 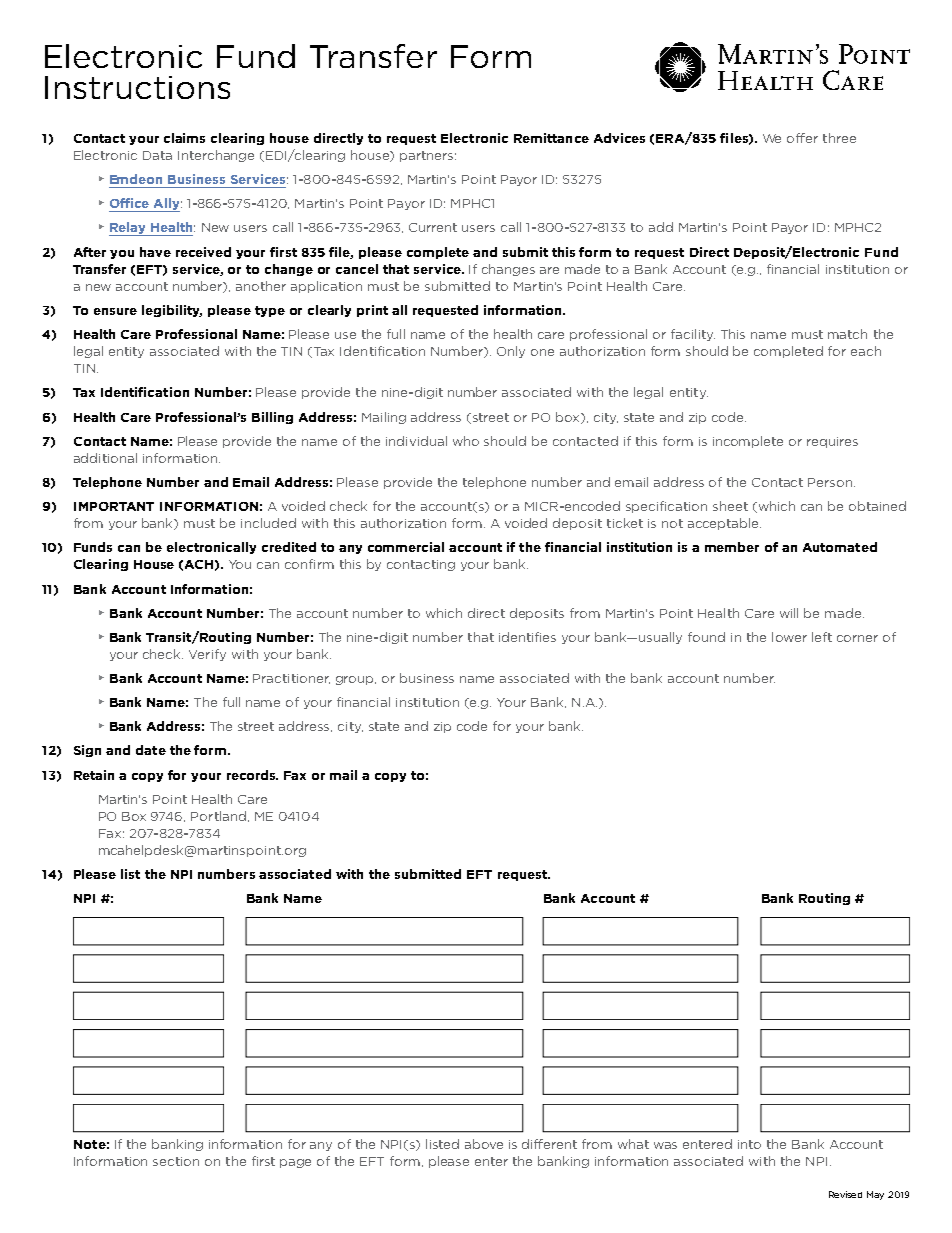 I want to click on offer, so click(x=802, y=138).
